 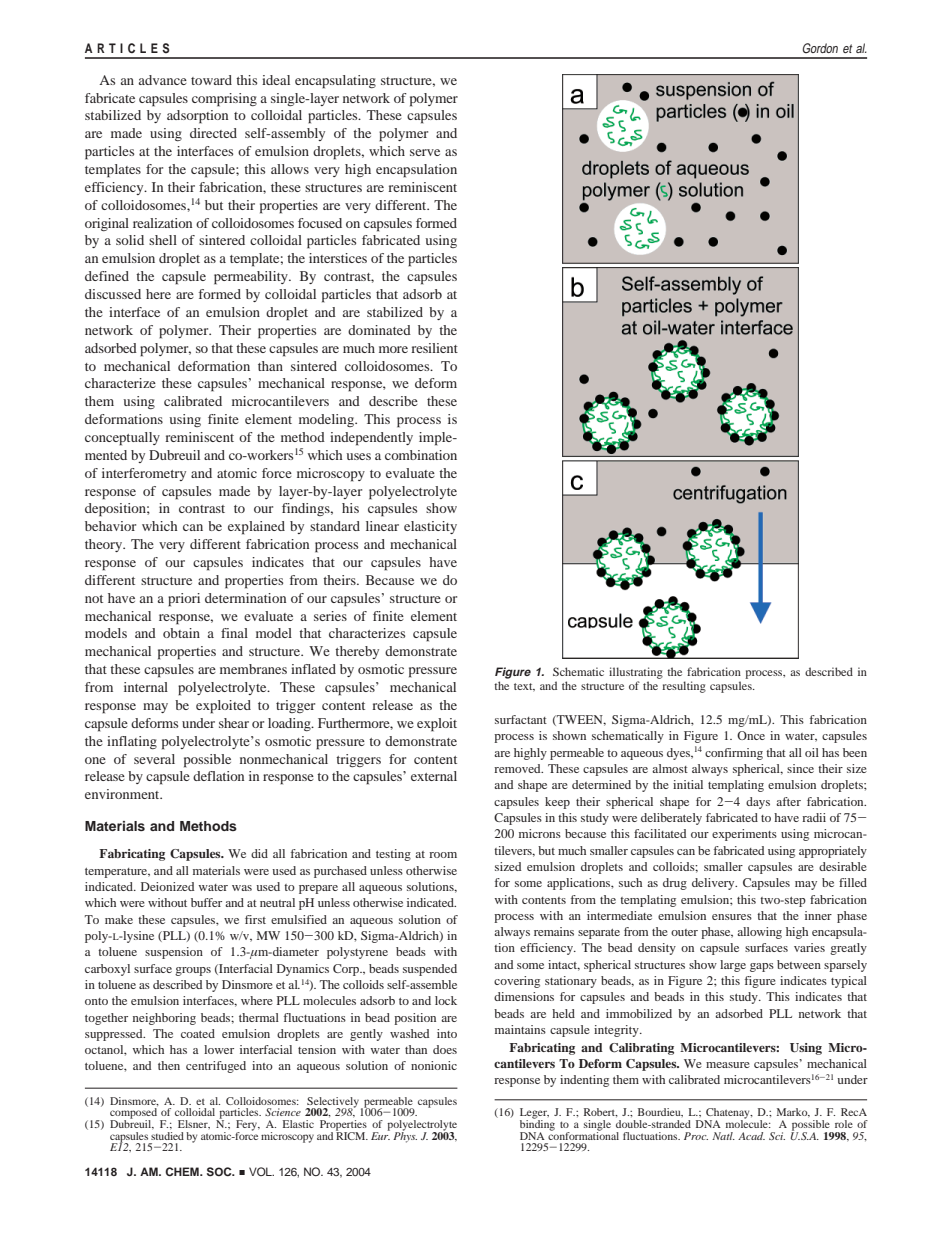 I want to click on binding, so click(x=537, y=1125).
